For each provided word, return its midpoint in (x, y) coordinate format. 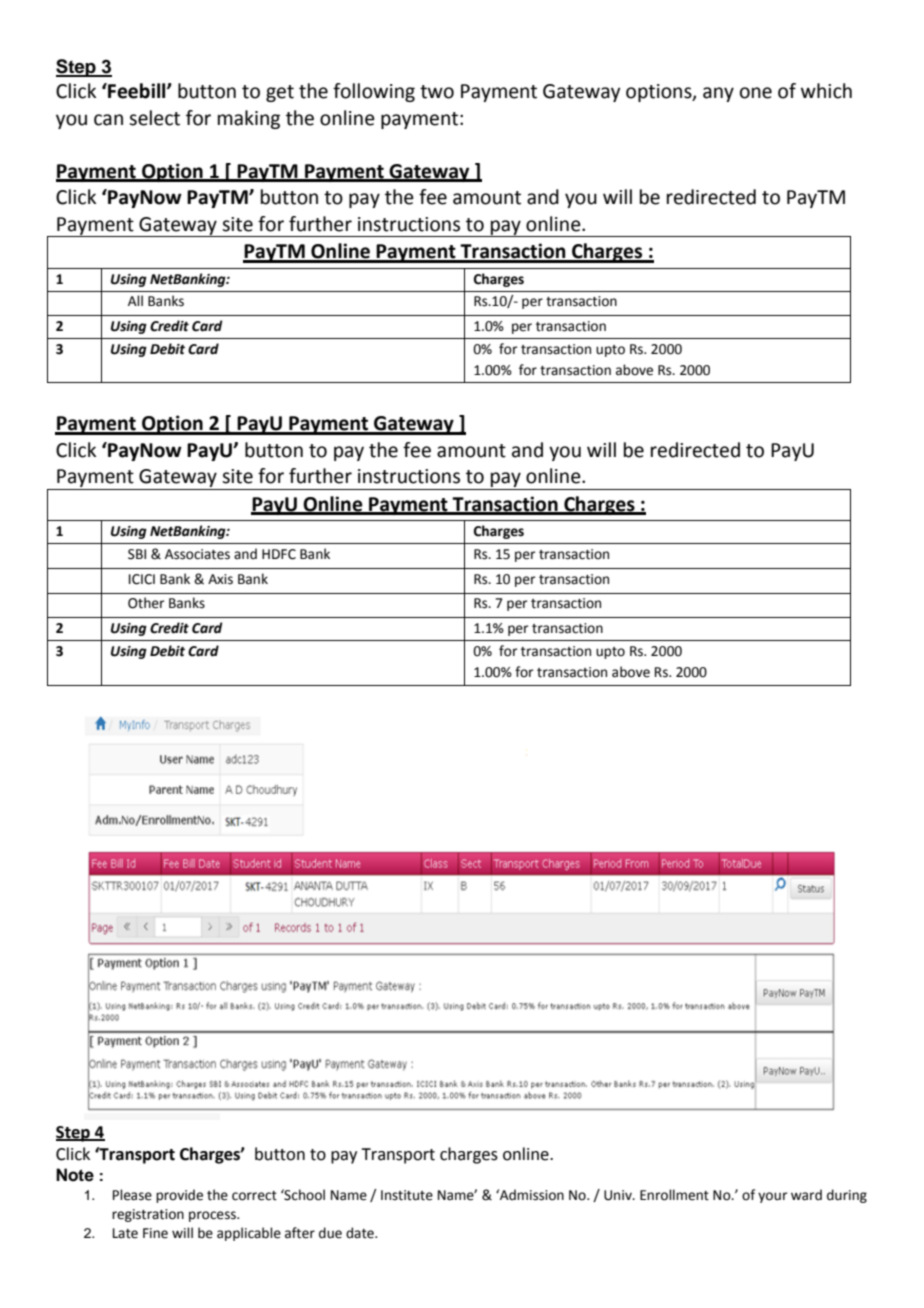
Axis (220, 579)
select (154, 118)
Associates (197, 554)
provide (179, 1196)
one (756, 93)
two (437, 92)
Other (146, 603)
